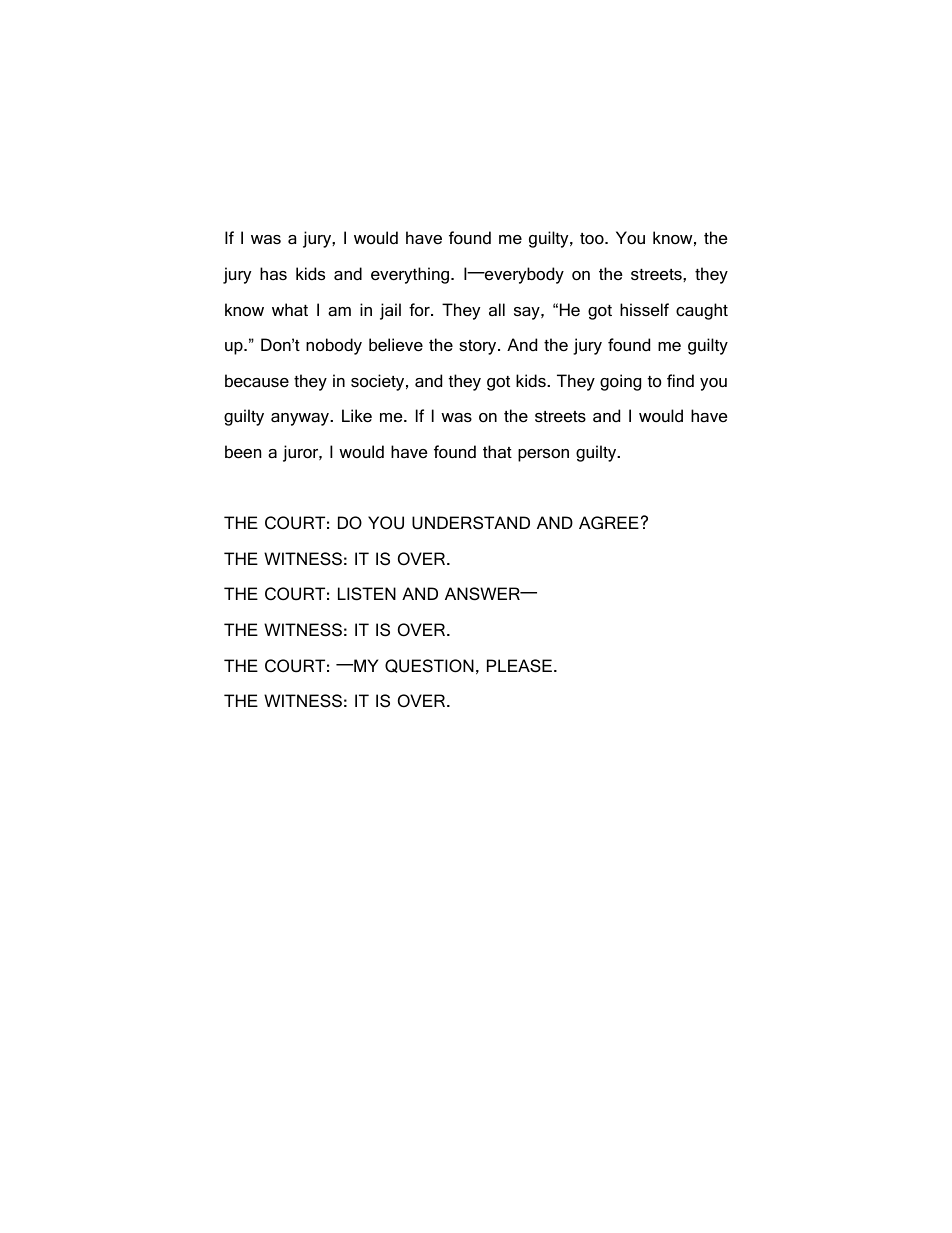 This screenshot has width=952, height=1233. I want to click on AGREE, so click(609, 523).
